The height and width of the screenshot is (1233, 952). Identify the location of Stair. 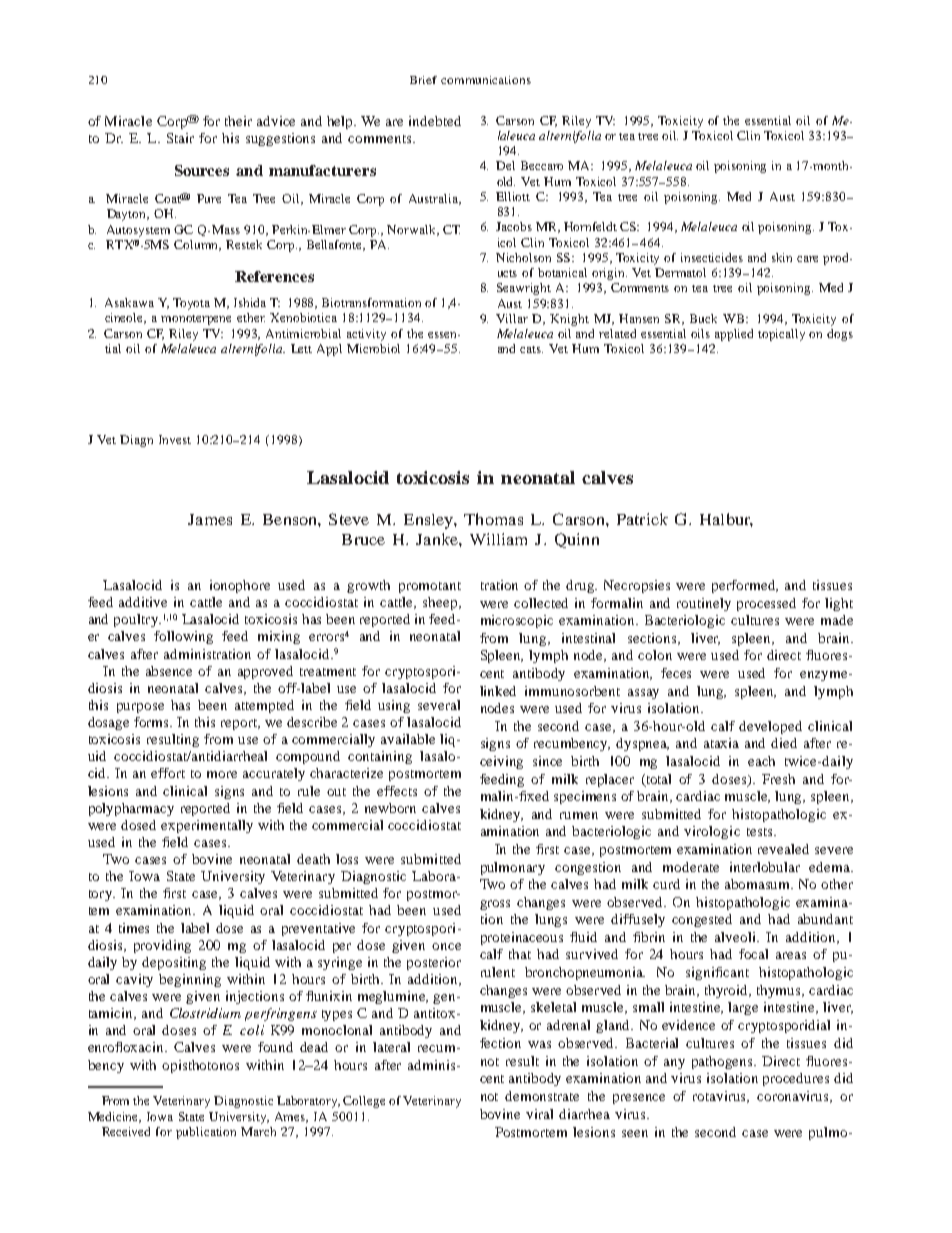
(180, 138).
